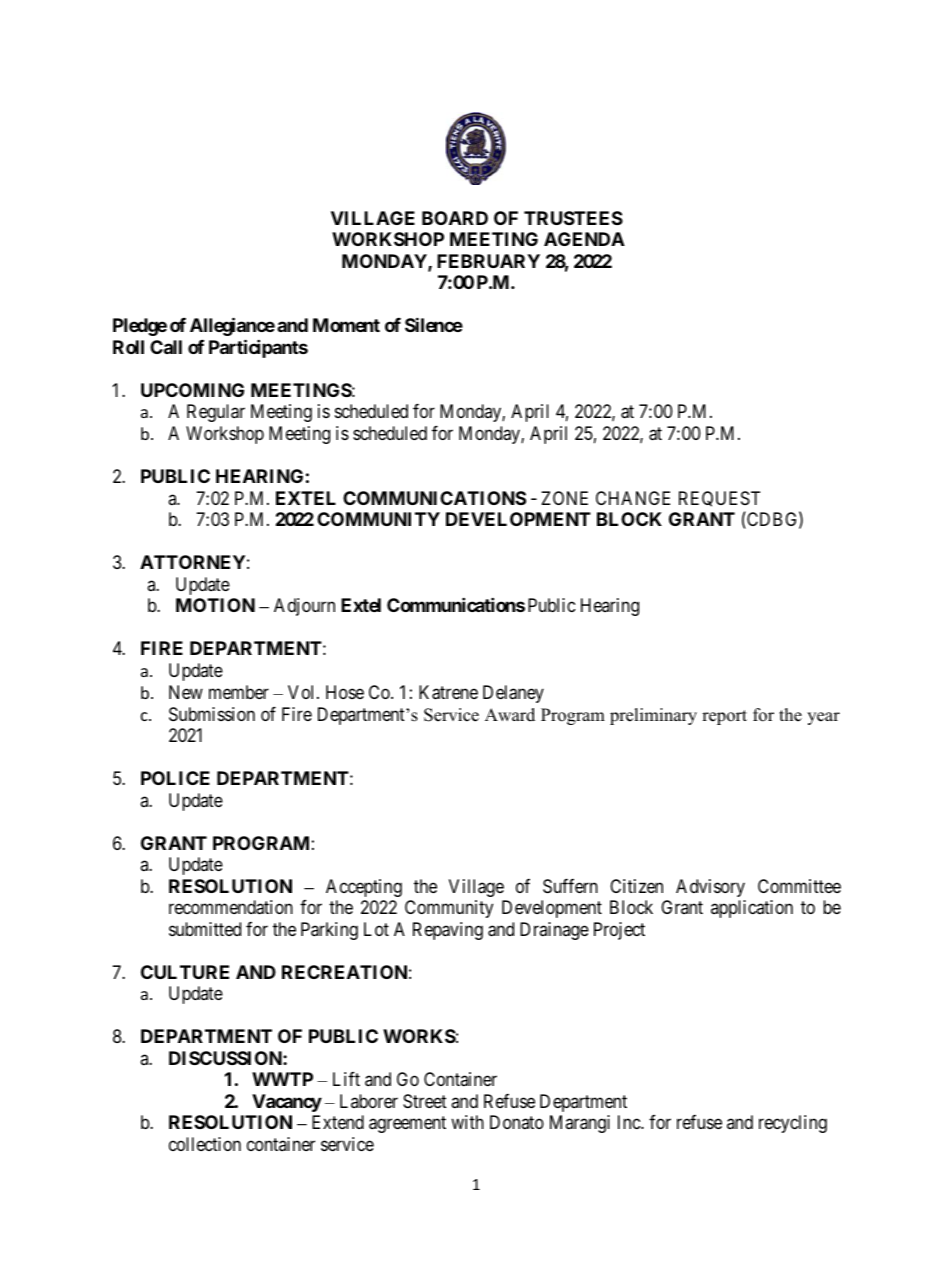 This screenshot has height=1272, width=952. I want to click on report, so click(724, 717).
